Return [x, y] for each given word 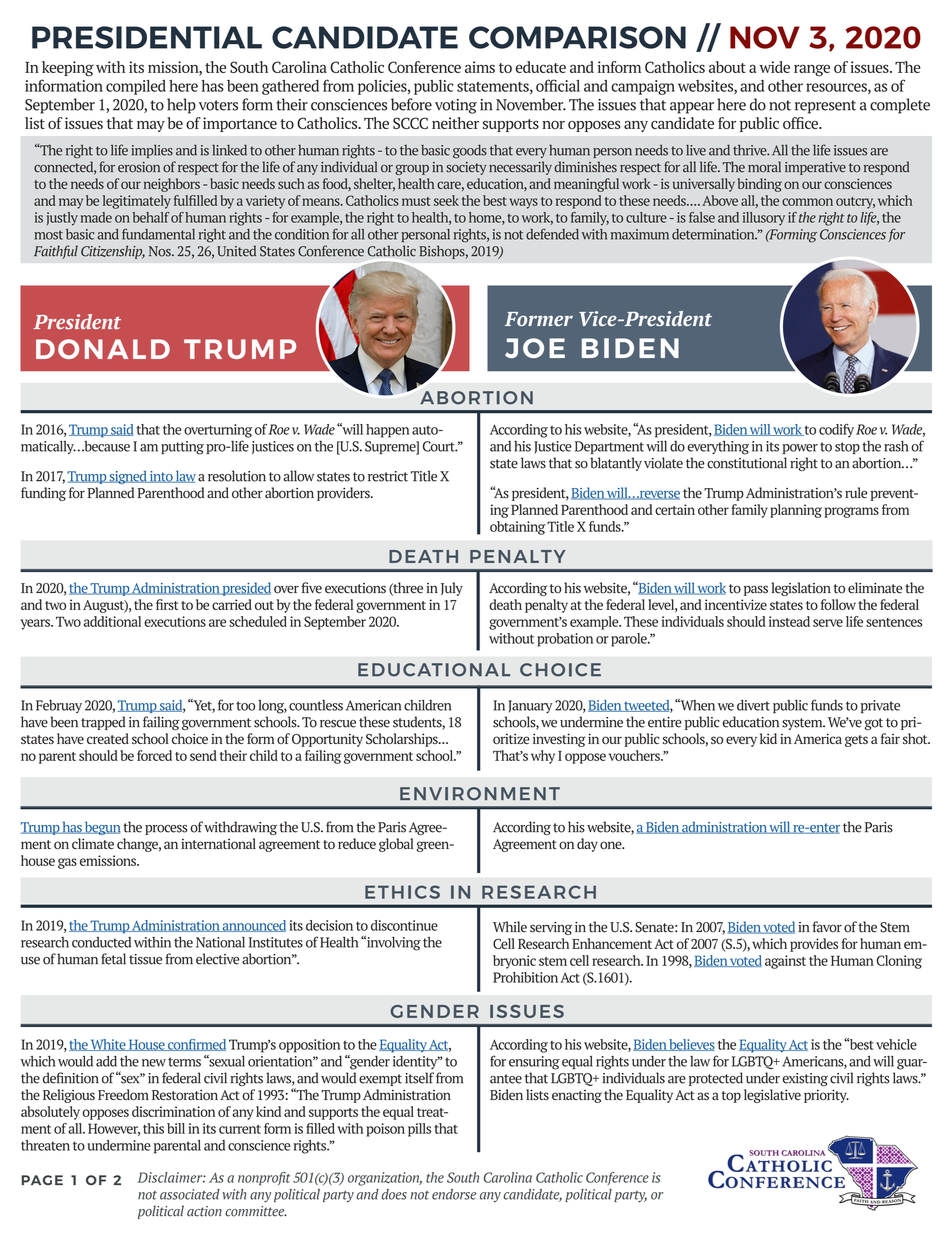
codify [836, 431]
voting [456, 106]
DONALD [103, 349]
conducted [101, 942]
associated [190, 1194]
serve [828, 623]
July [452, 589]
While [510, 927]
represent [825, 107]
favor [827, 927]
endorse [454, 1194]
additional [112, 621]
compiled [136, 87]
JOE [535, 348]
